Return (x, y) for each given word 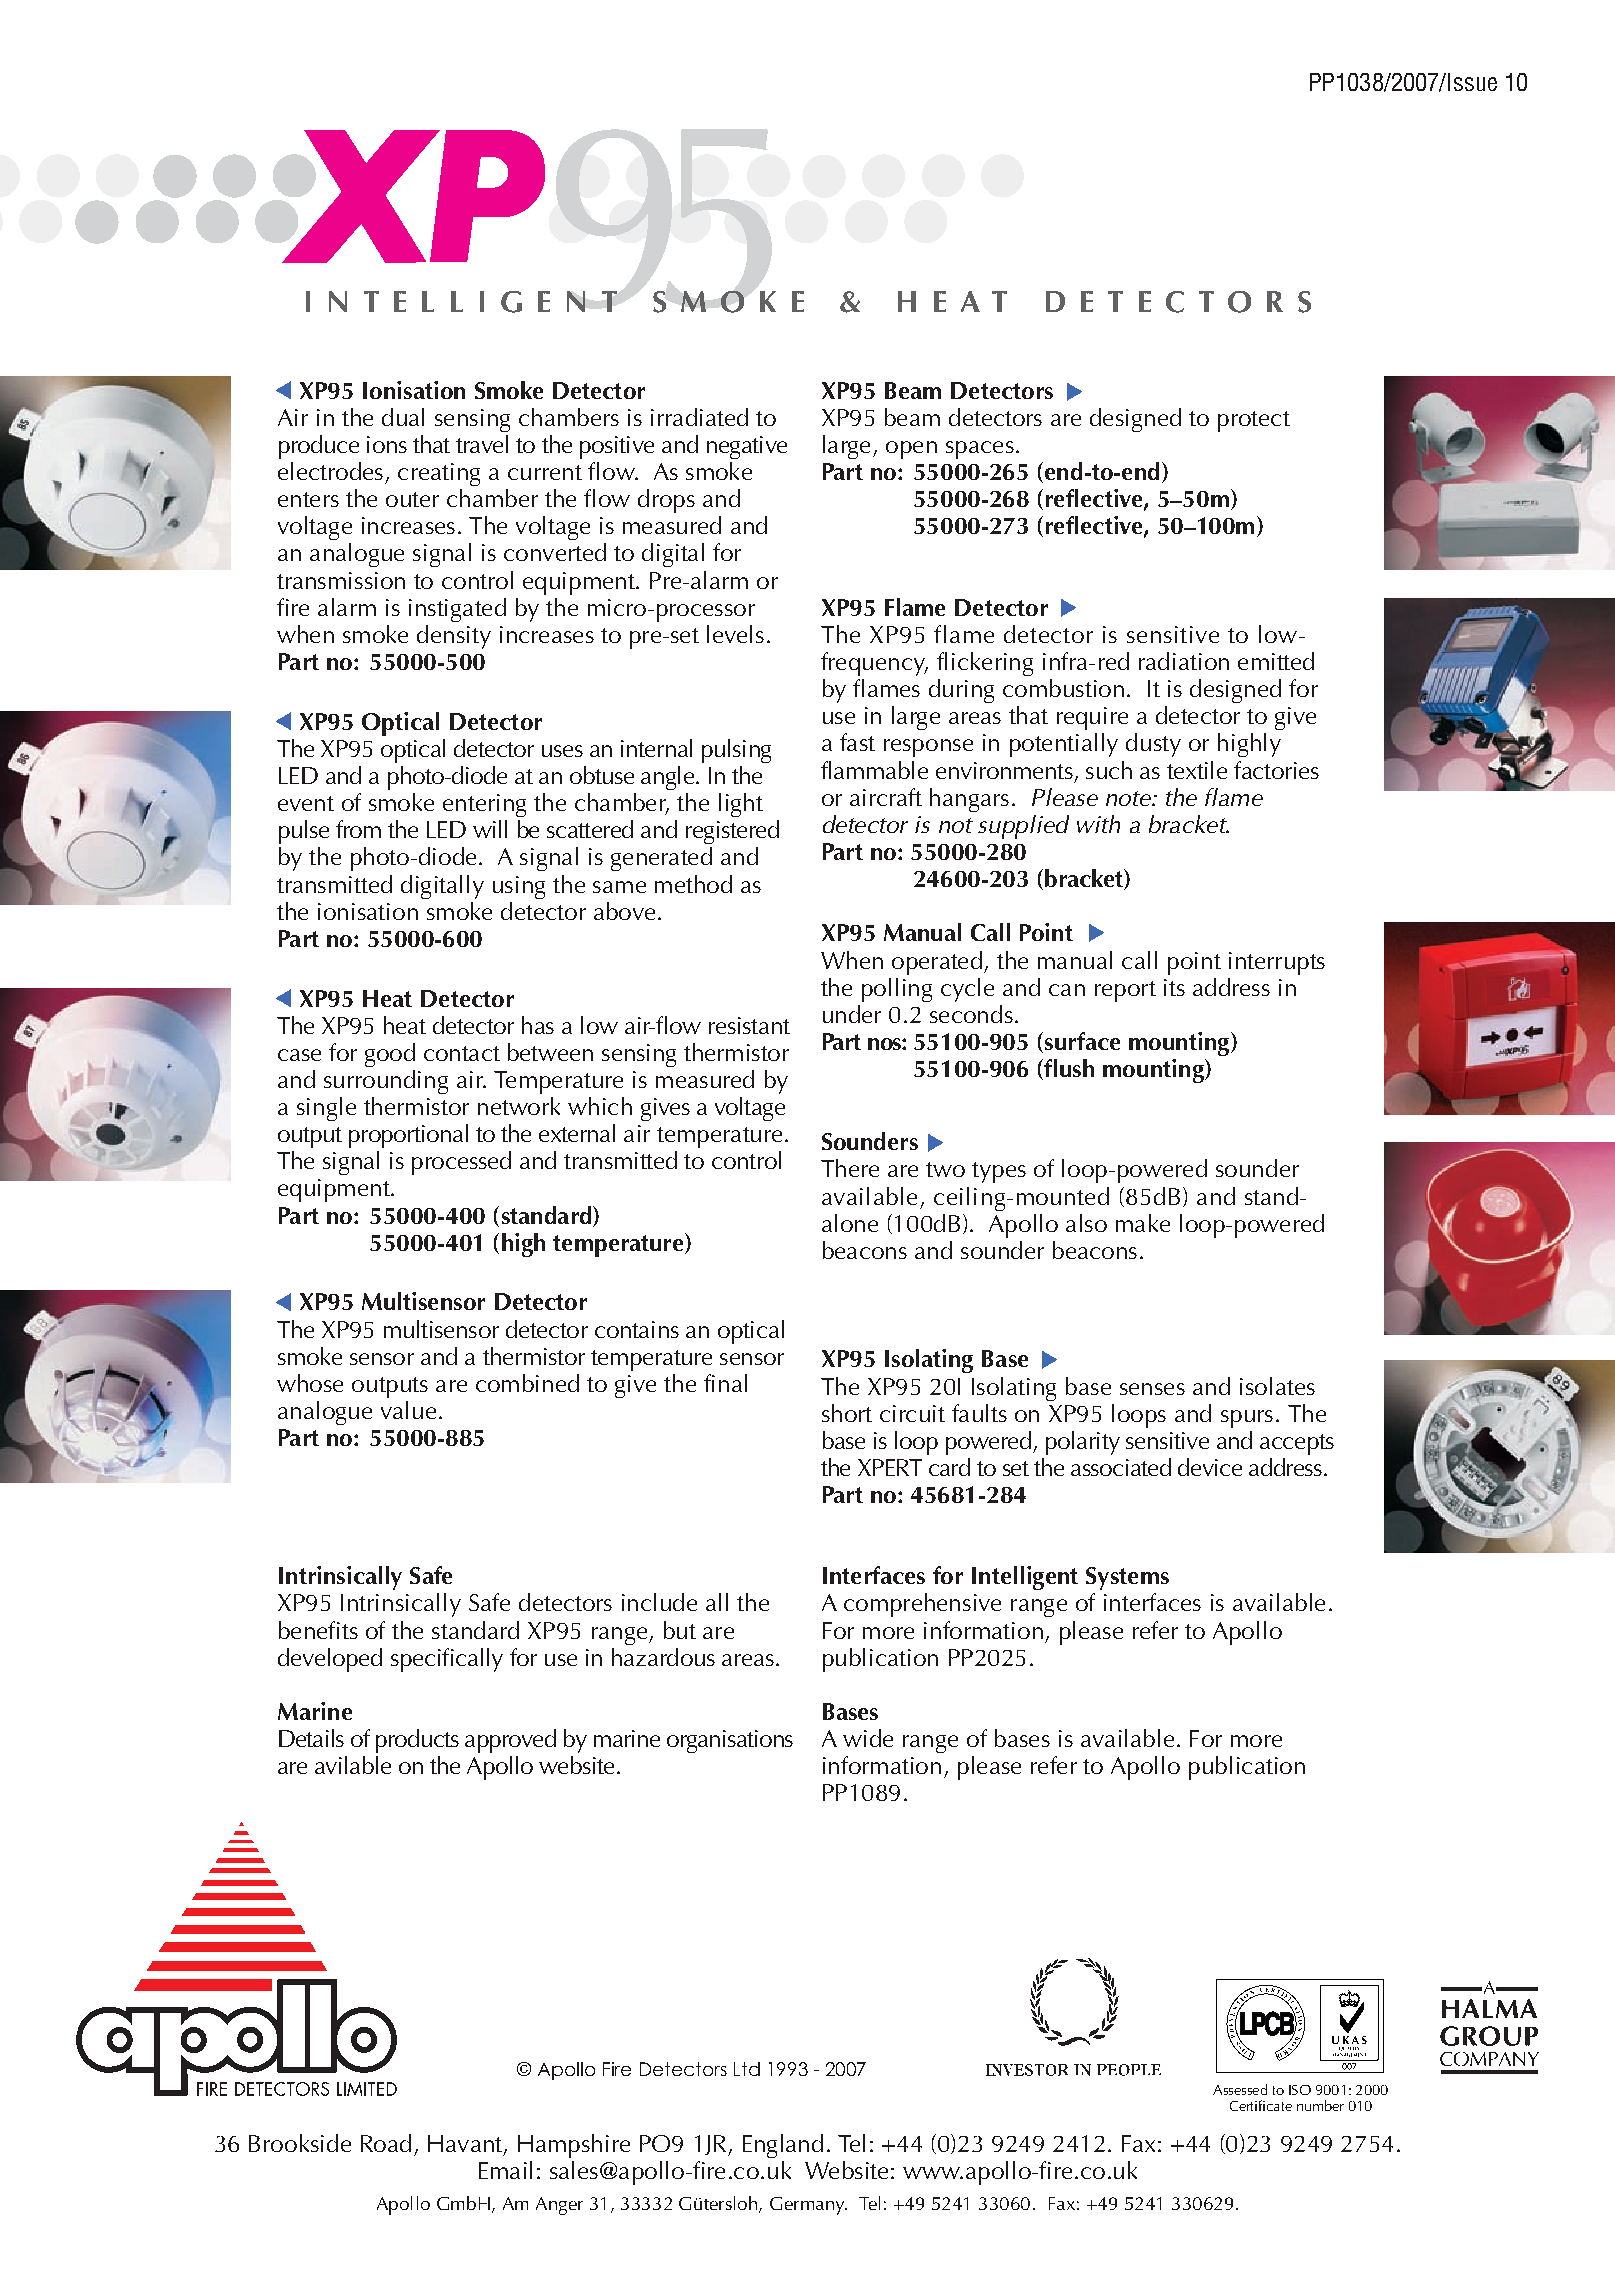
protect (1254, 421)
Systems (1127, 1578)
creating (439, 474)
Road (386, 2143)
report (1125, 991)
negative (747, 447)
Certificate (1261, 2105)
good (390, 1055)
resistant (749, 1025)
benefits (318, 1630)
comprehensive (922, 1605)
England (783, 2146)
